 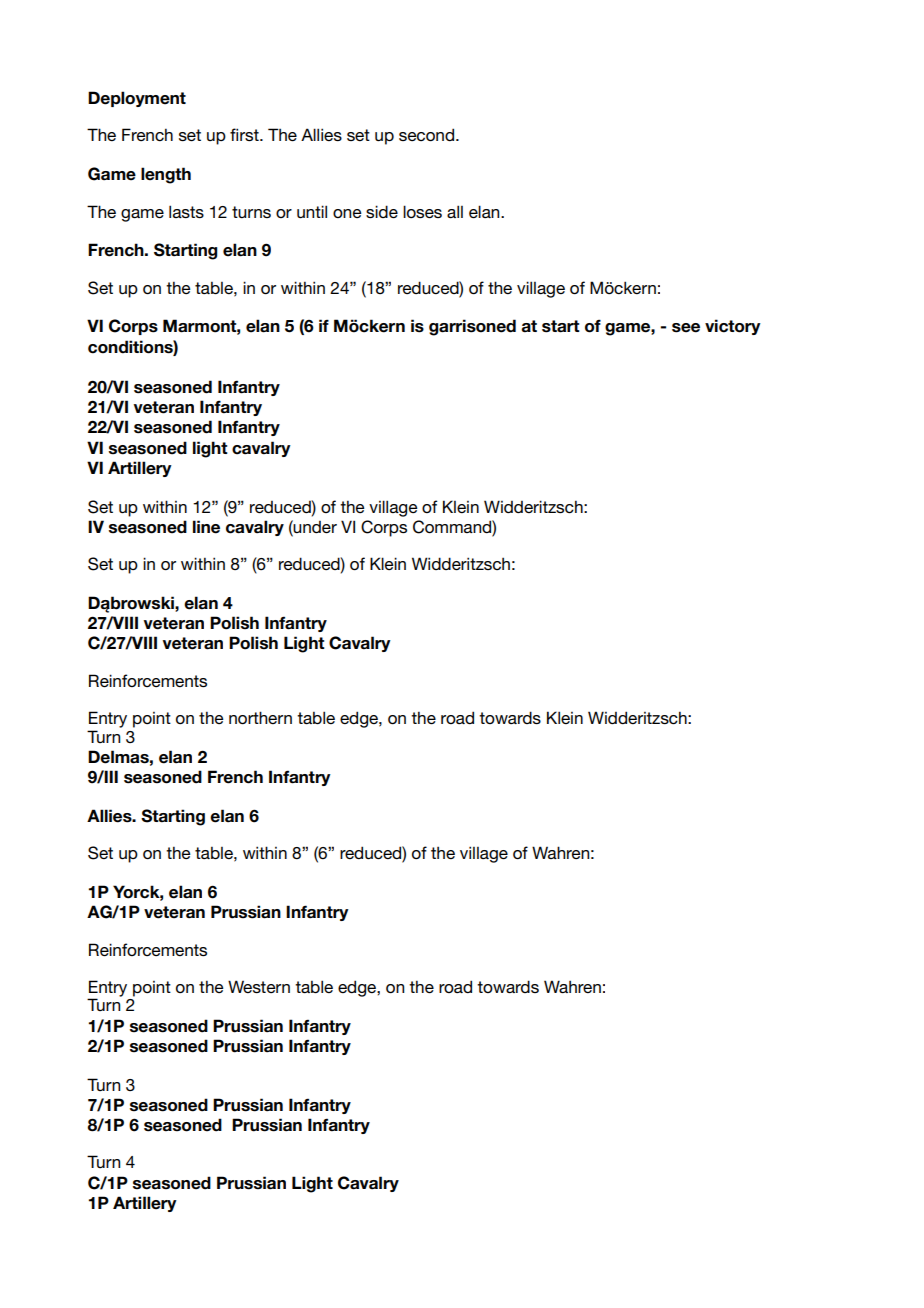 I want to click on side, so click(x=382, y=211).
